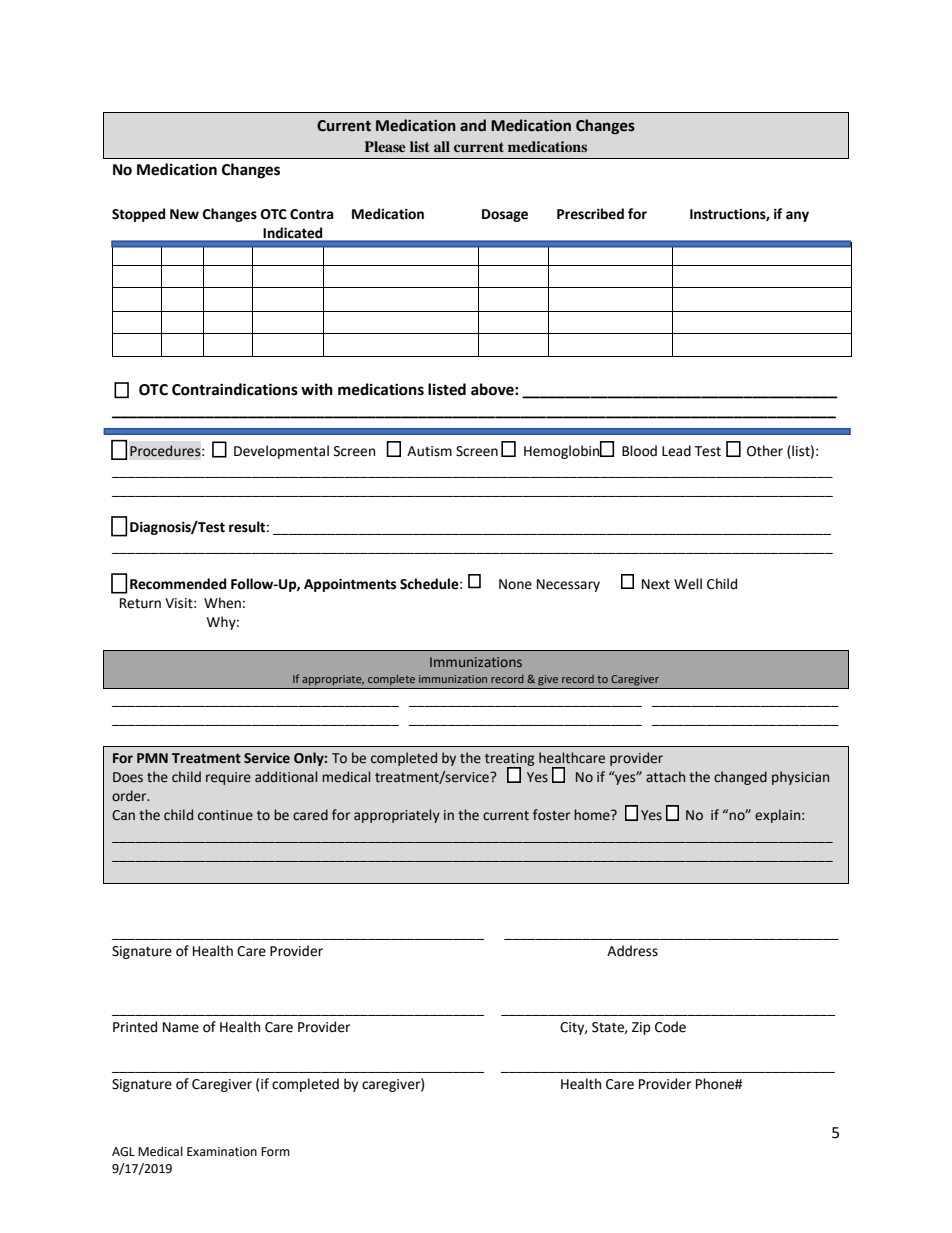 Image resolution: width=952 pixels, height=1233 pixels. Describe the element at coordinates (797, 216) in the screenshot. I see `any` at that location.
